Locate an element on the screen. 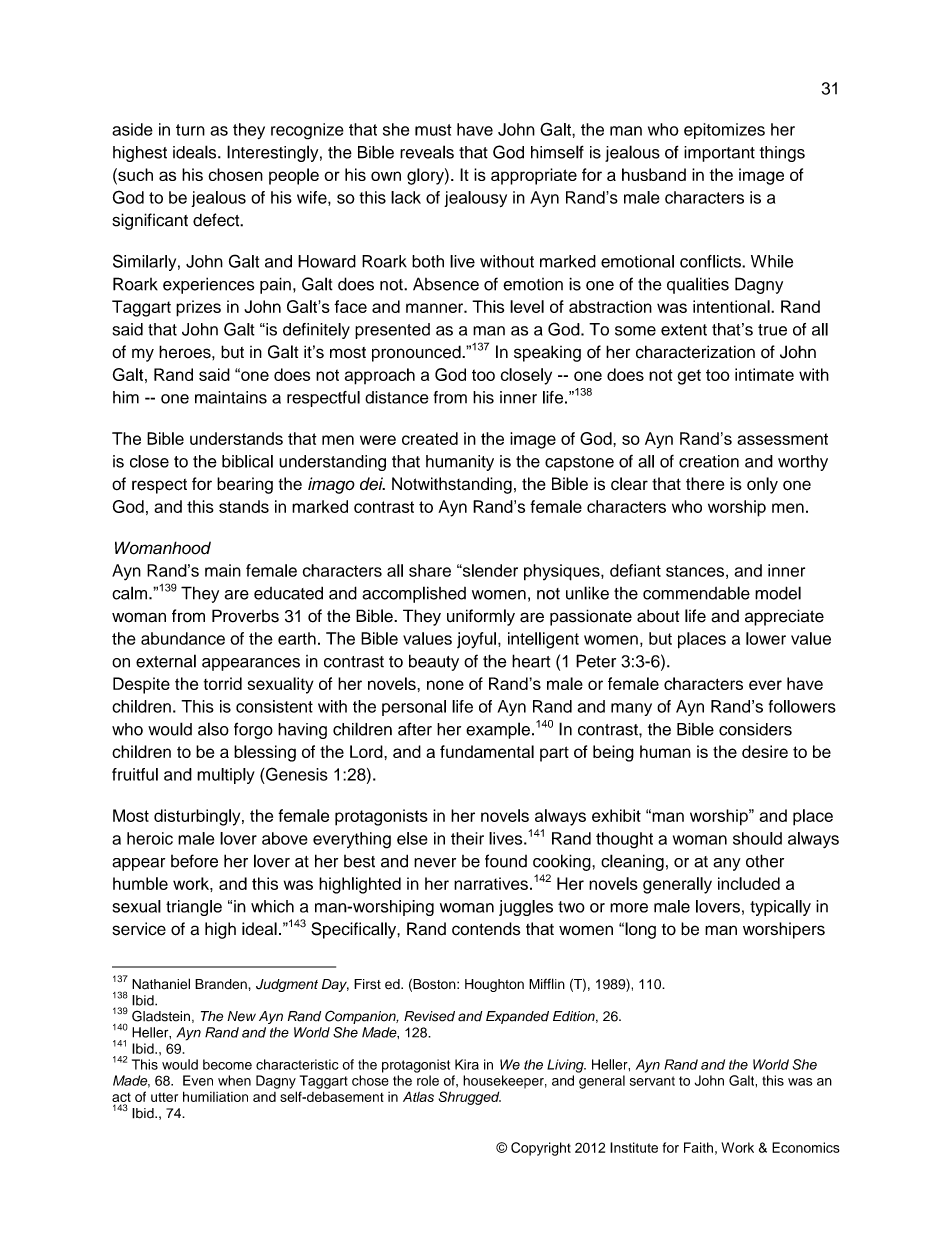 This screenshot has width=952, height=1233. should is located at coordinates (757, 838).
